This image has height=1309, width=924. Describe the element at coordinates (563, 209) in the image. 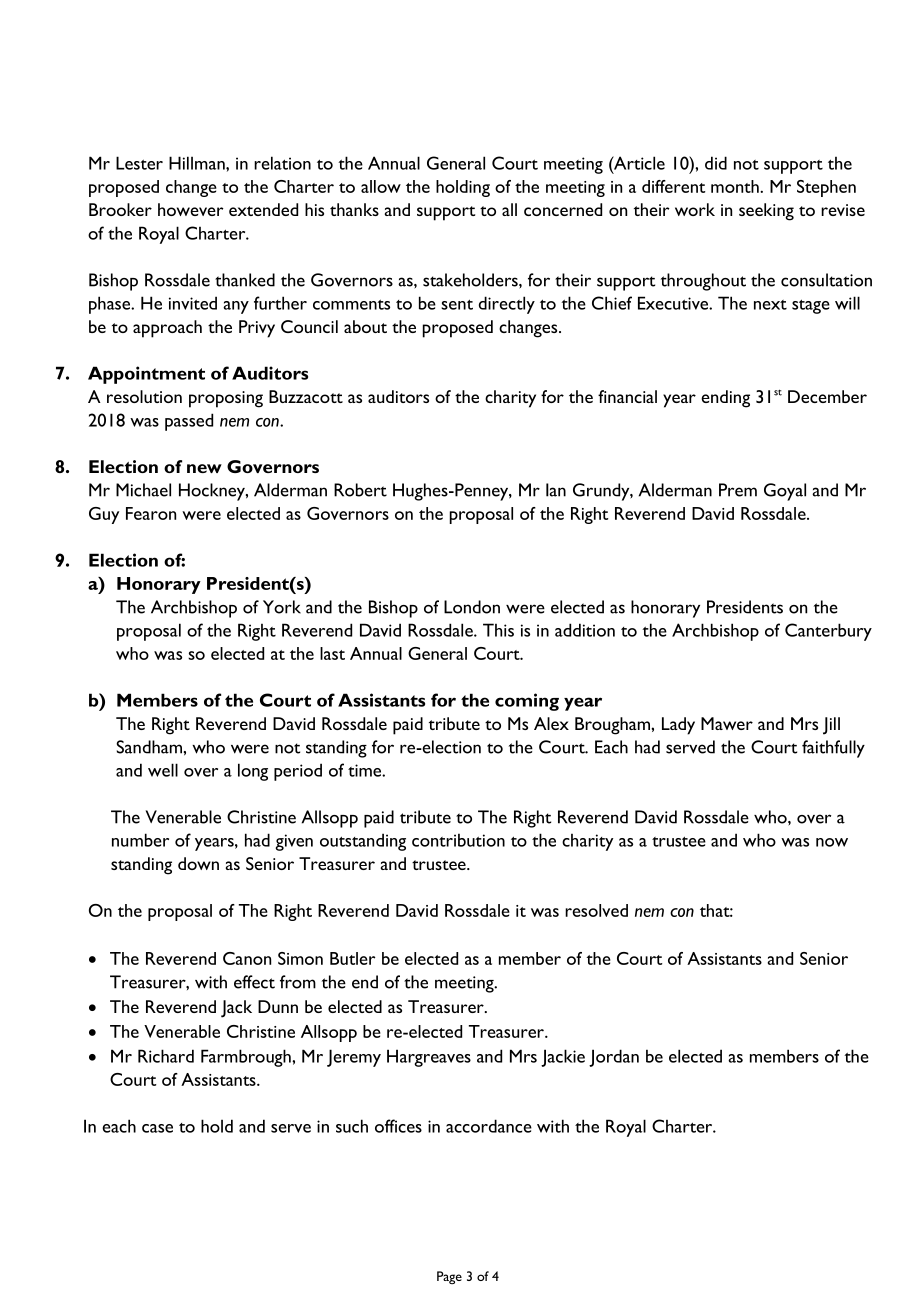

I see `concerned` at that location.
